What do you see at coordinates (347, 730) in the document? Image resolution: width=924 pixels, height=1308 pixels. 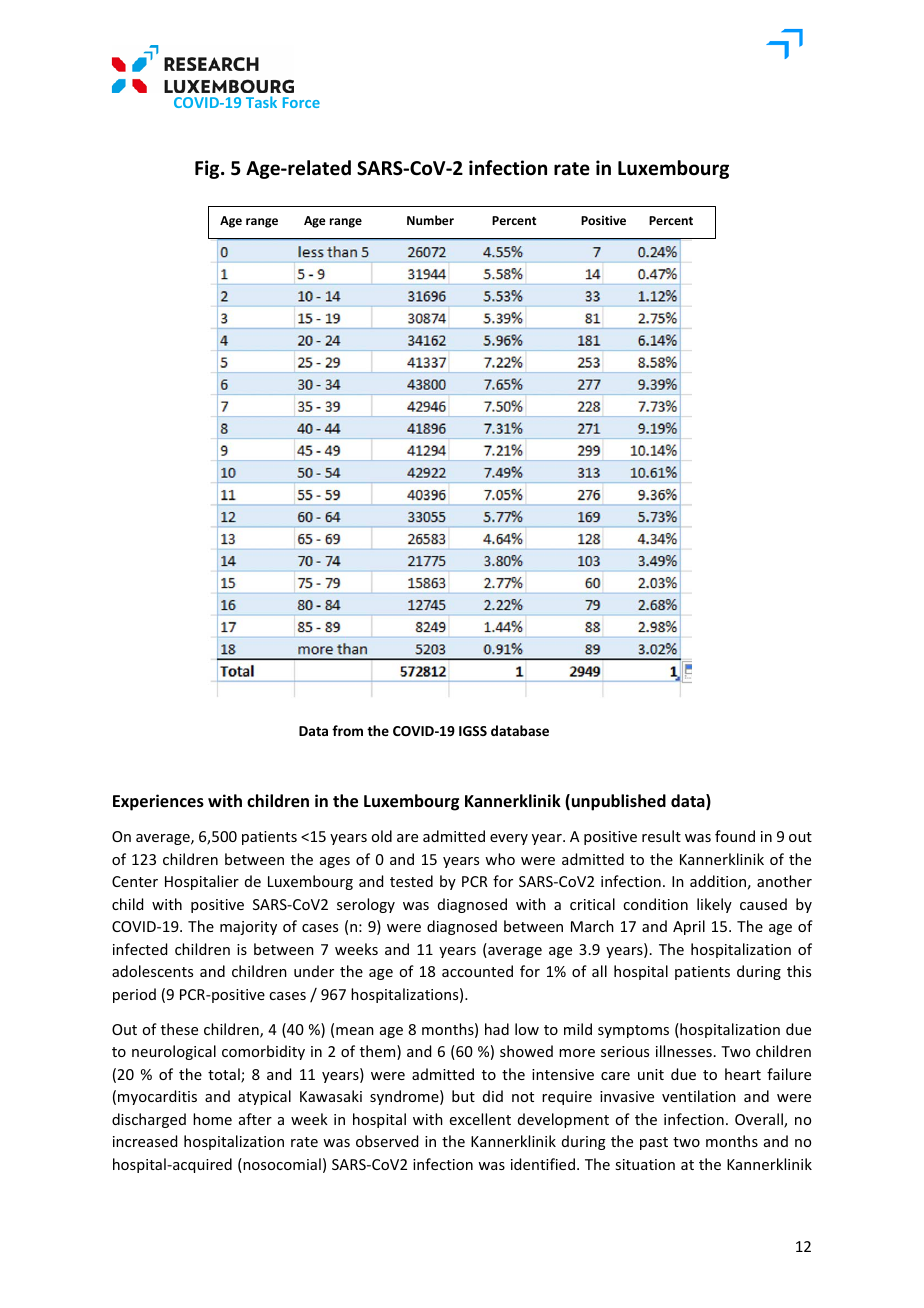 I see `from` at bounding box center [347, 730].
